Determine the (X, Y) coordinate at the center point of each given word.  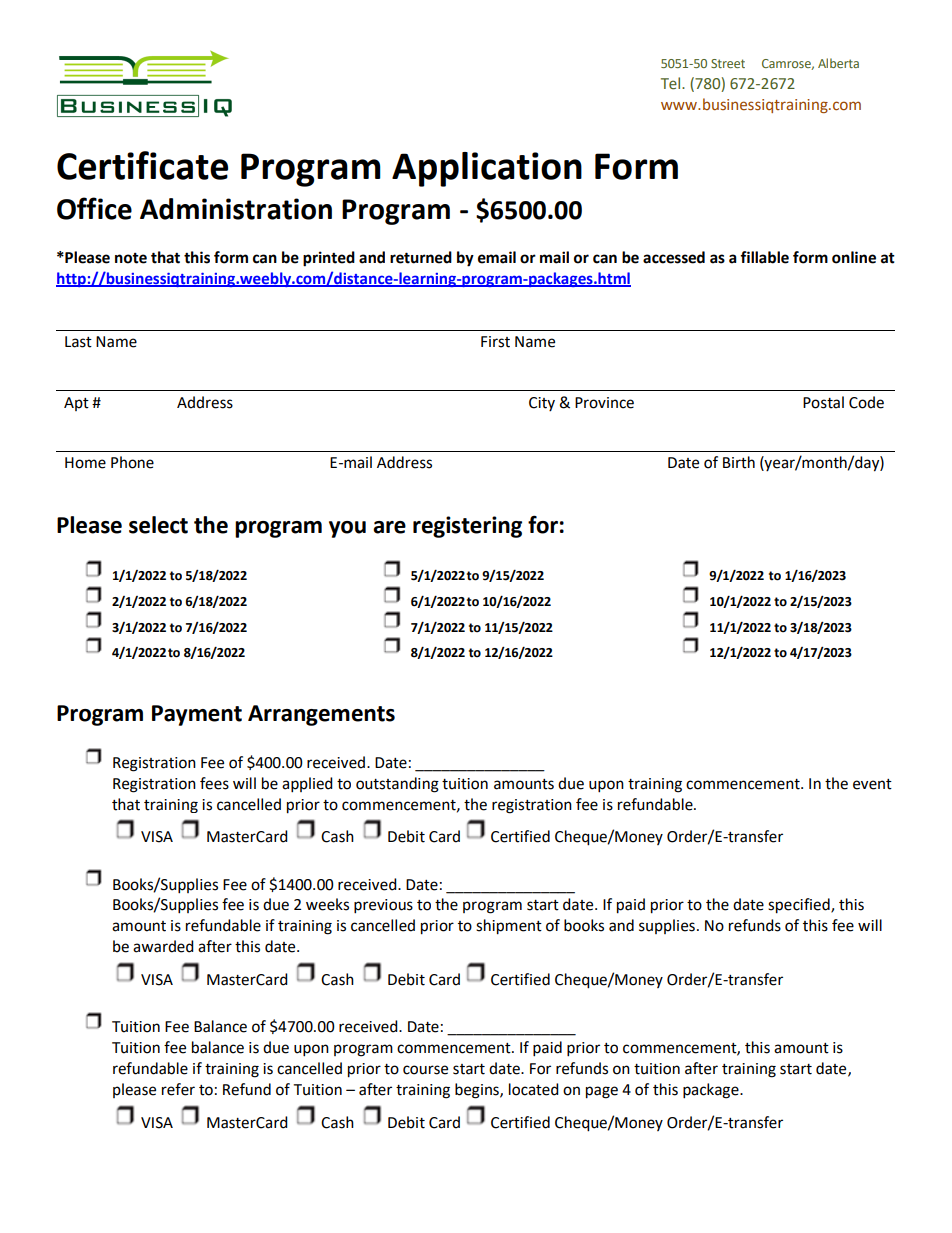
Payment (197, 715)
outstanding (397, 785)
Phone (132, 462)
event (872, 784)
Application (487, 169)
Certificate (142, 165)
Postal (823, 402)
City (542, 404)
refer (178, 1089)
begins (478, 1091)
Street (728, 63)
